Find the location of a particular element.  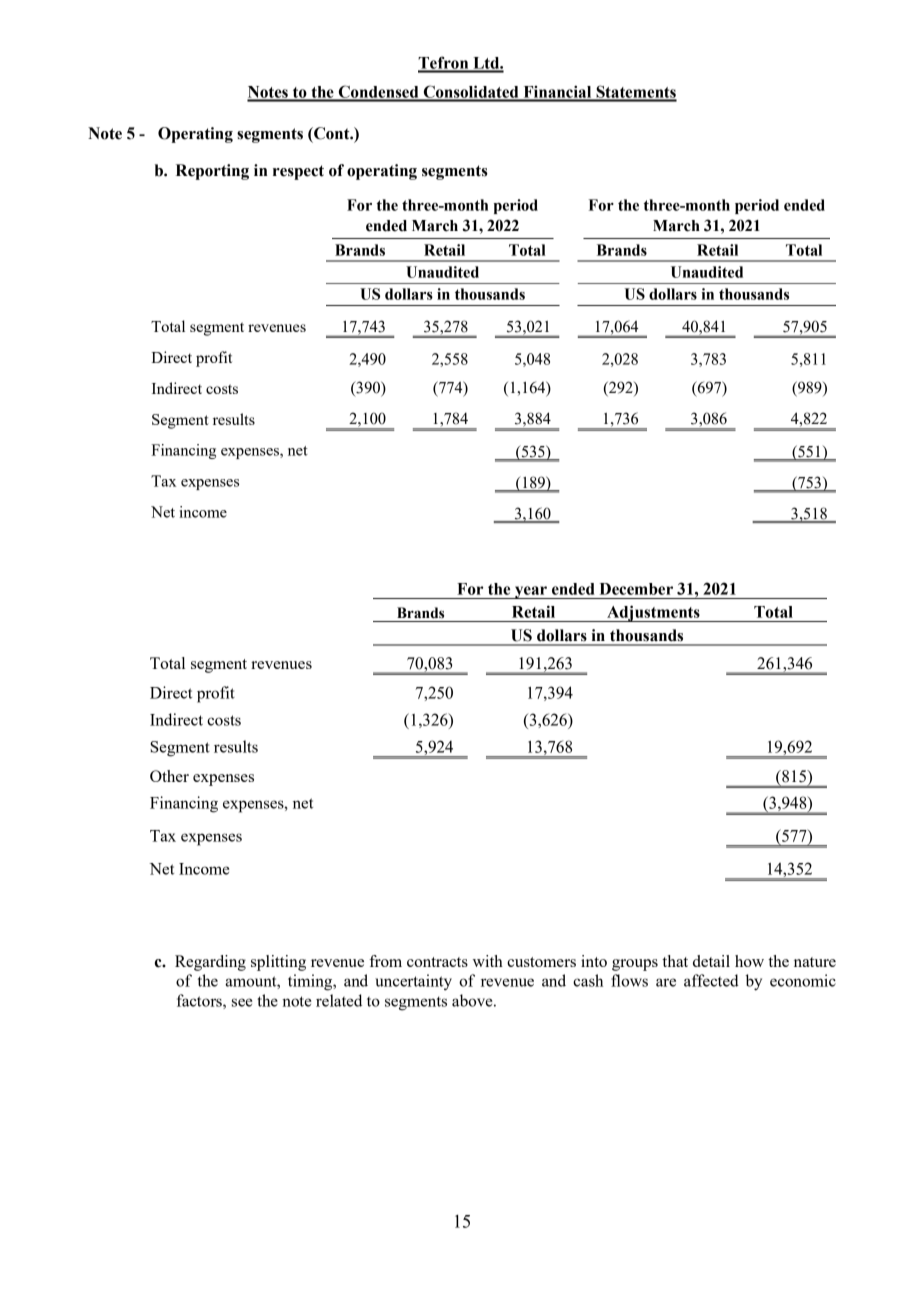

Adjustments is located at coordinates (653, 613).
